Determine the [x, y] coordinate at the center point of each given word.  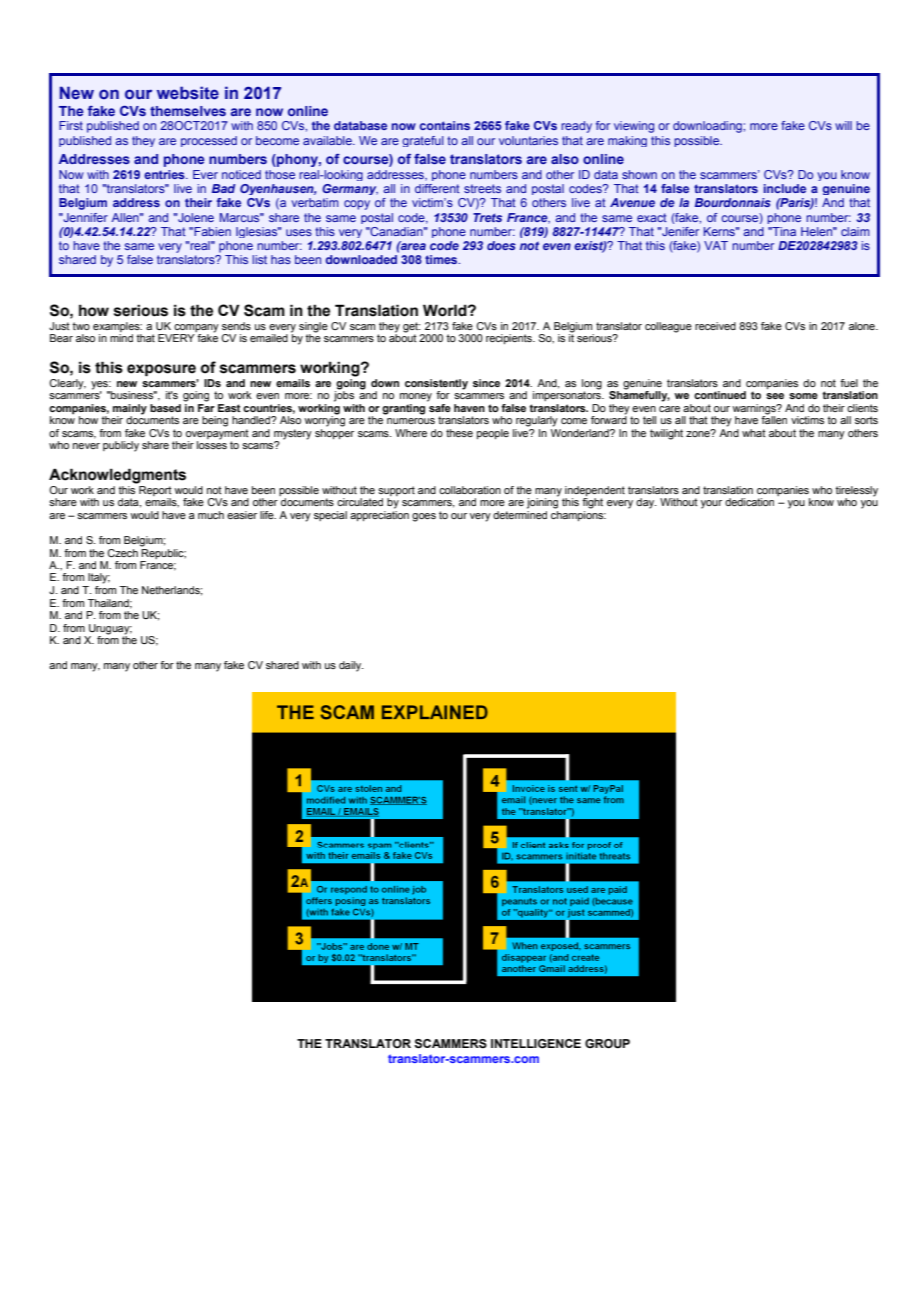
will [843, 125]
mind [121, 338]
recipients [510, 339]
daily [351, 666]
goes [424, 517]
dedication [749, 502]
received [715, 326]
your [711, 504]
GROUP [607, 1044]
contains [445, 125]
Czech [122, 553]
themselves [188, 111]
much [211, 515]
